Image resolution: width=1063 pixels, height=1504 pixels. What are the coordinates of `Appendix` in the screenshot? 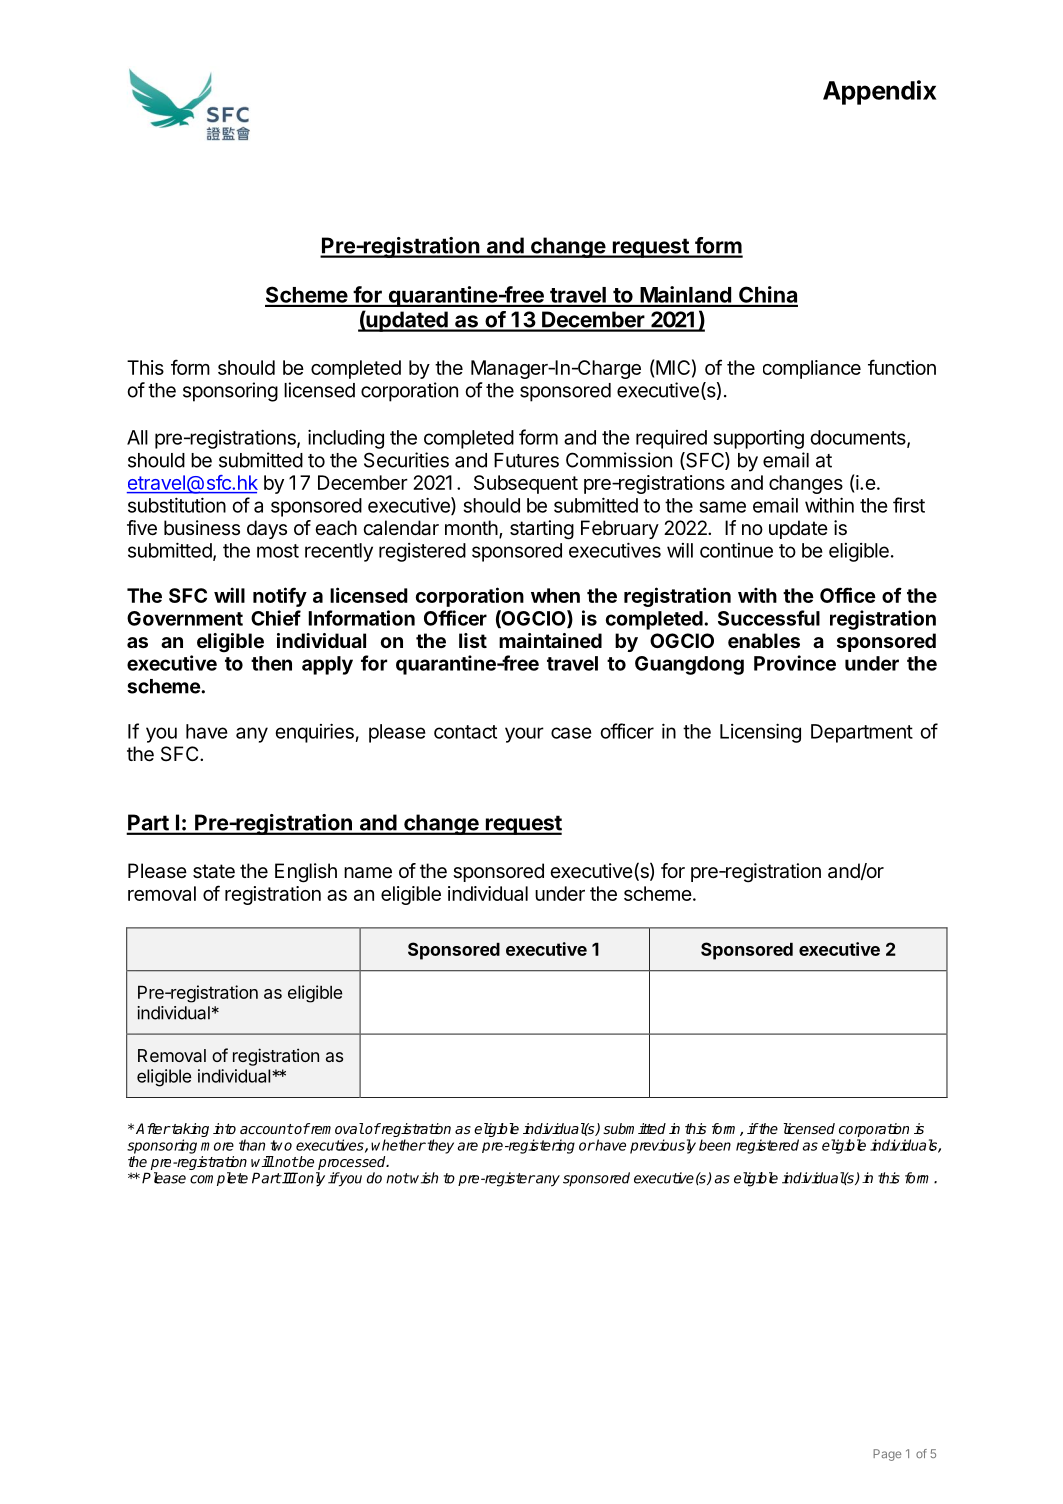 It's located at (879, 92).
